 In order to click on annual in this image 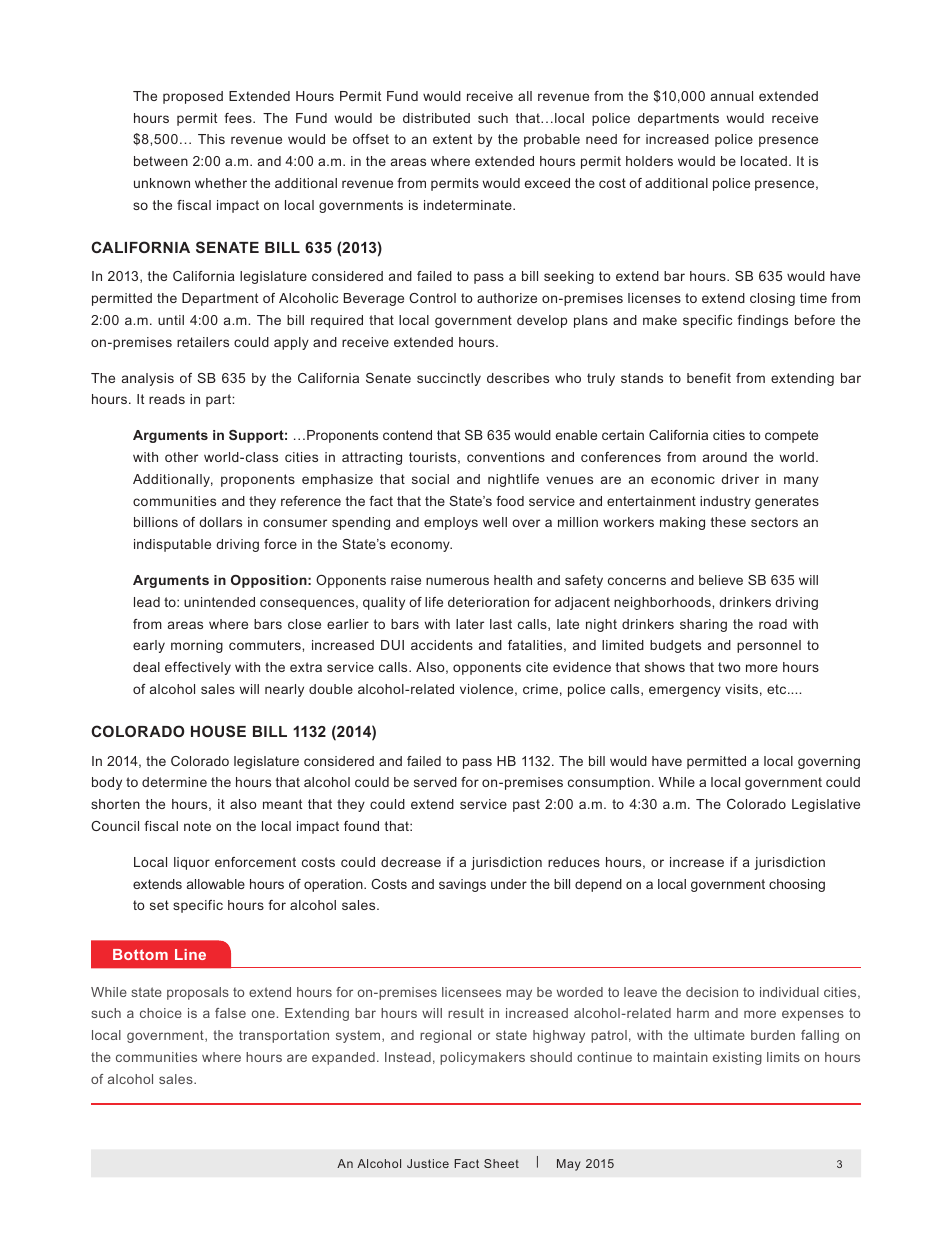, I will do `click(732, 96)`.
